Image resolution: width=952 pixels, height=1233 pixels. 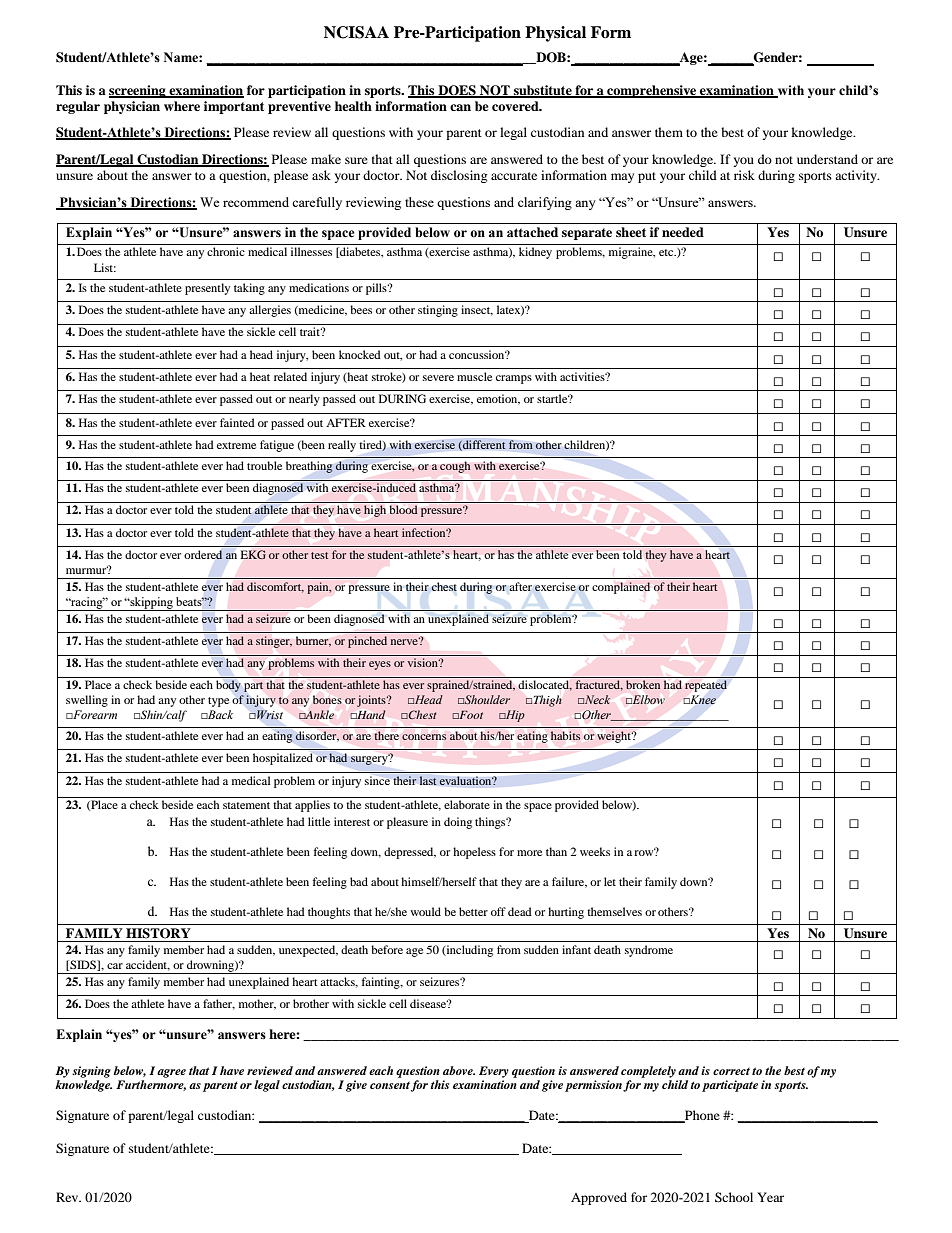 I want to click on cough, so click(x=455, y=467).
